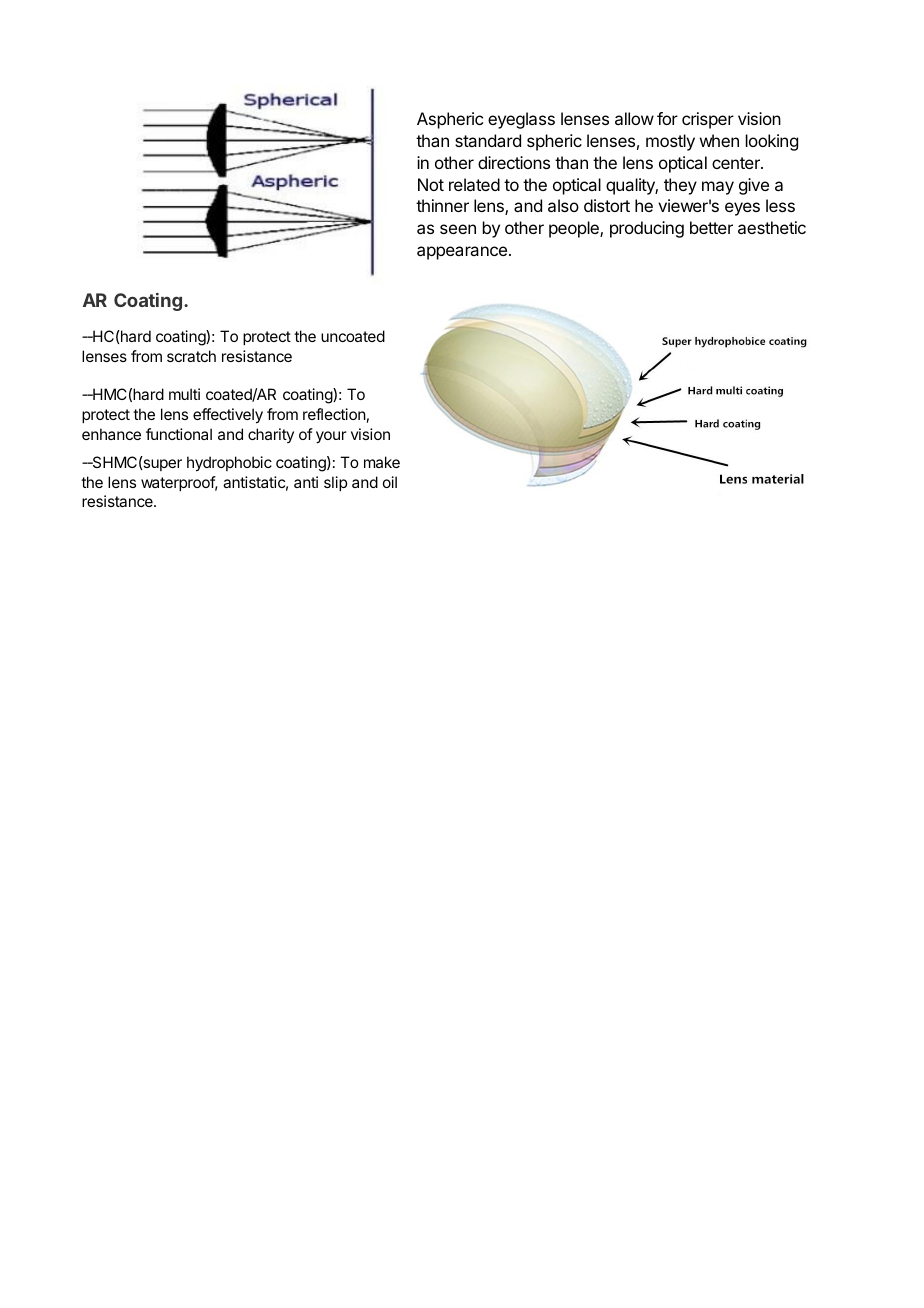  I want to click on eyeglass, so click(521, 120).
